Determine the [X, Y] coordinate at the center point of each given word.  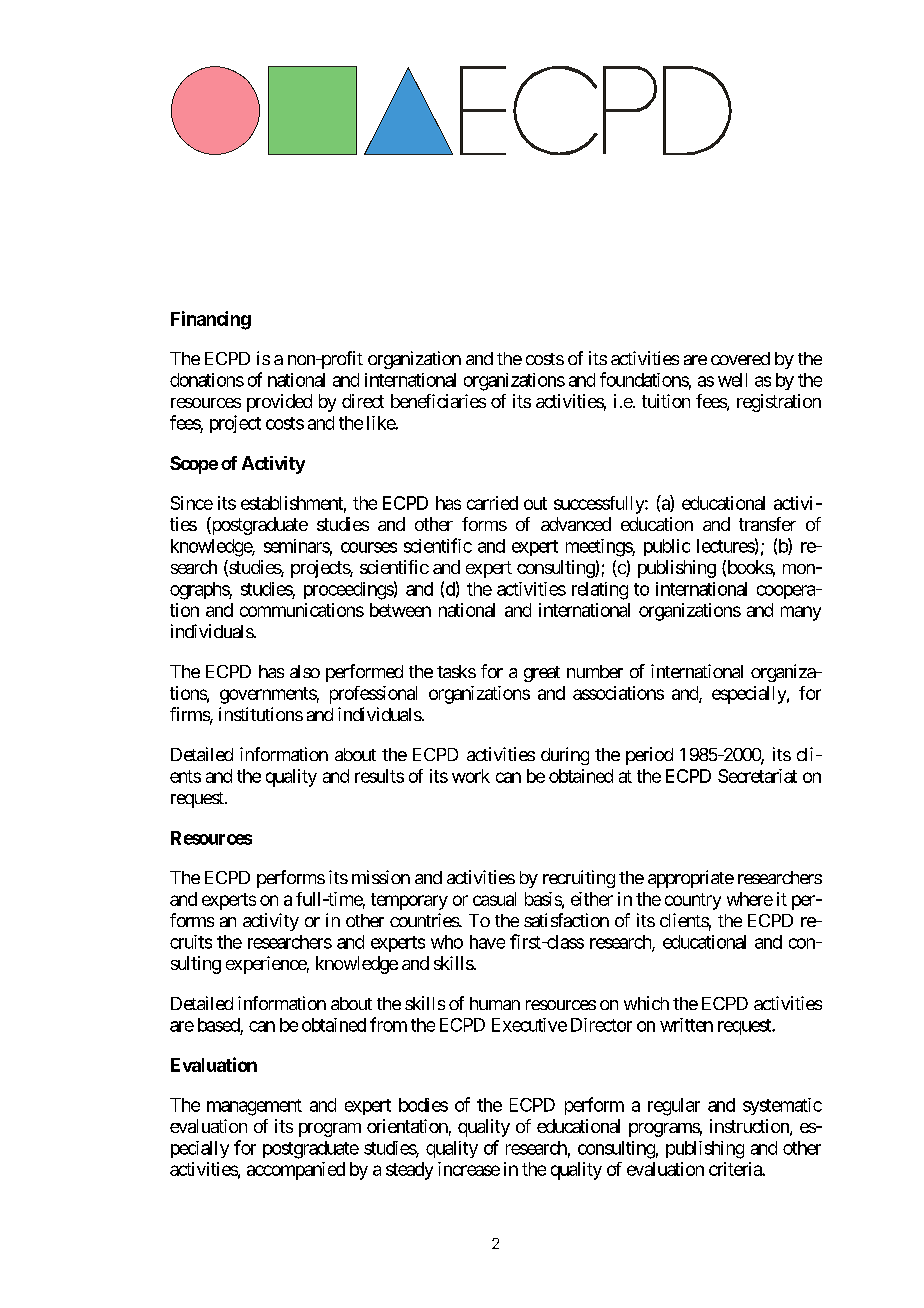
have [487, 942]
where [750, 899]
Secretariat [757, 776]
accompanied [296, 1171]
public [667, 547]
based [219, 1025]
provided [279, 403]
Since [192, 503]
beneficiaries [438, 401]
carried [492, 503]
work [471, 776]
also [305, 671]
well [732, 380]
